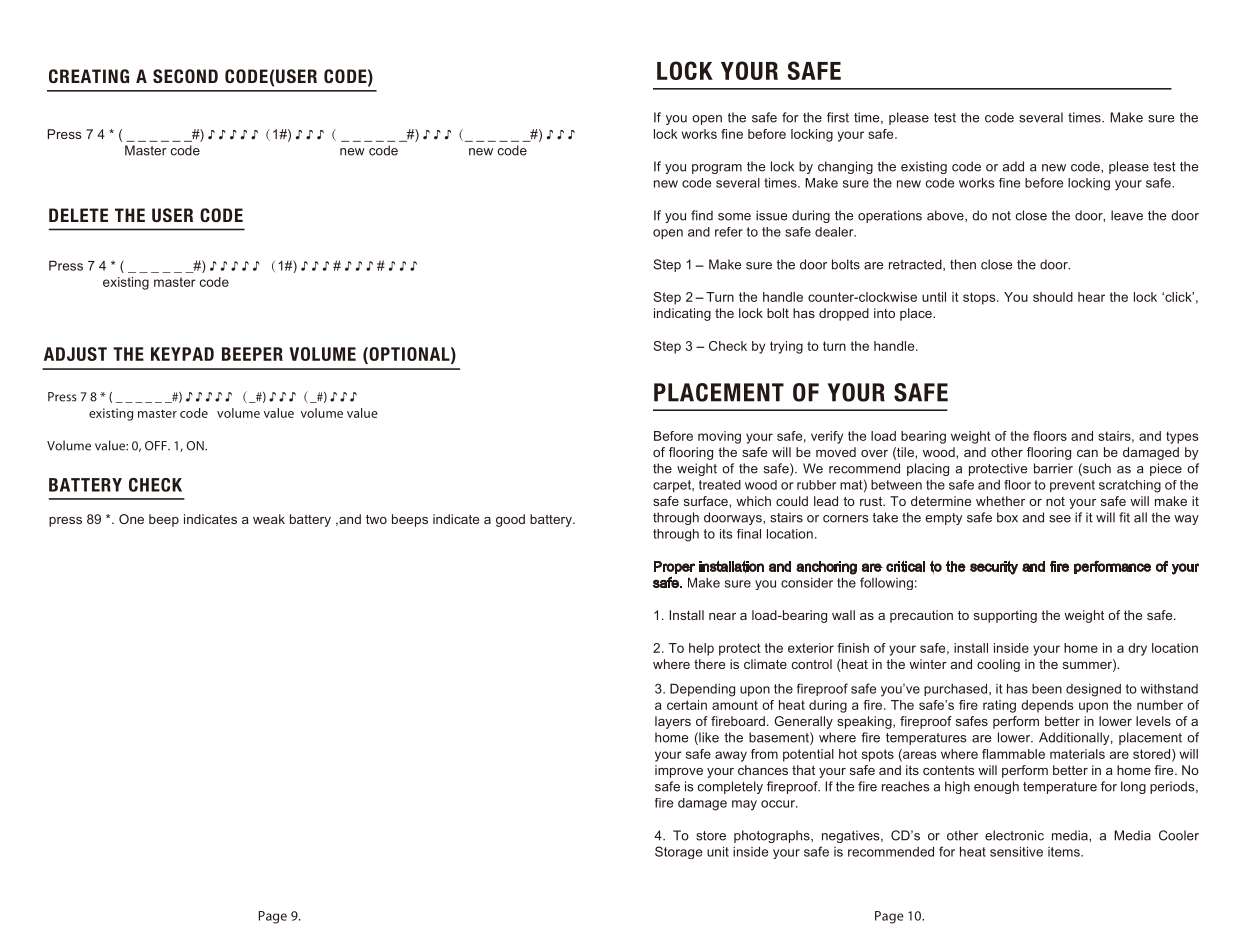  Describe the element at coordinates (845, 167) in the screenshot. I see `changing` at that location.
